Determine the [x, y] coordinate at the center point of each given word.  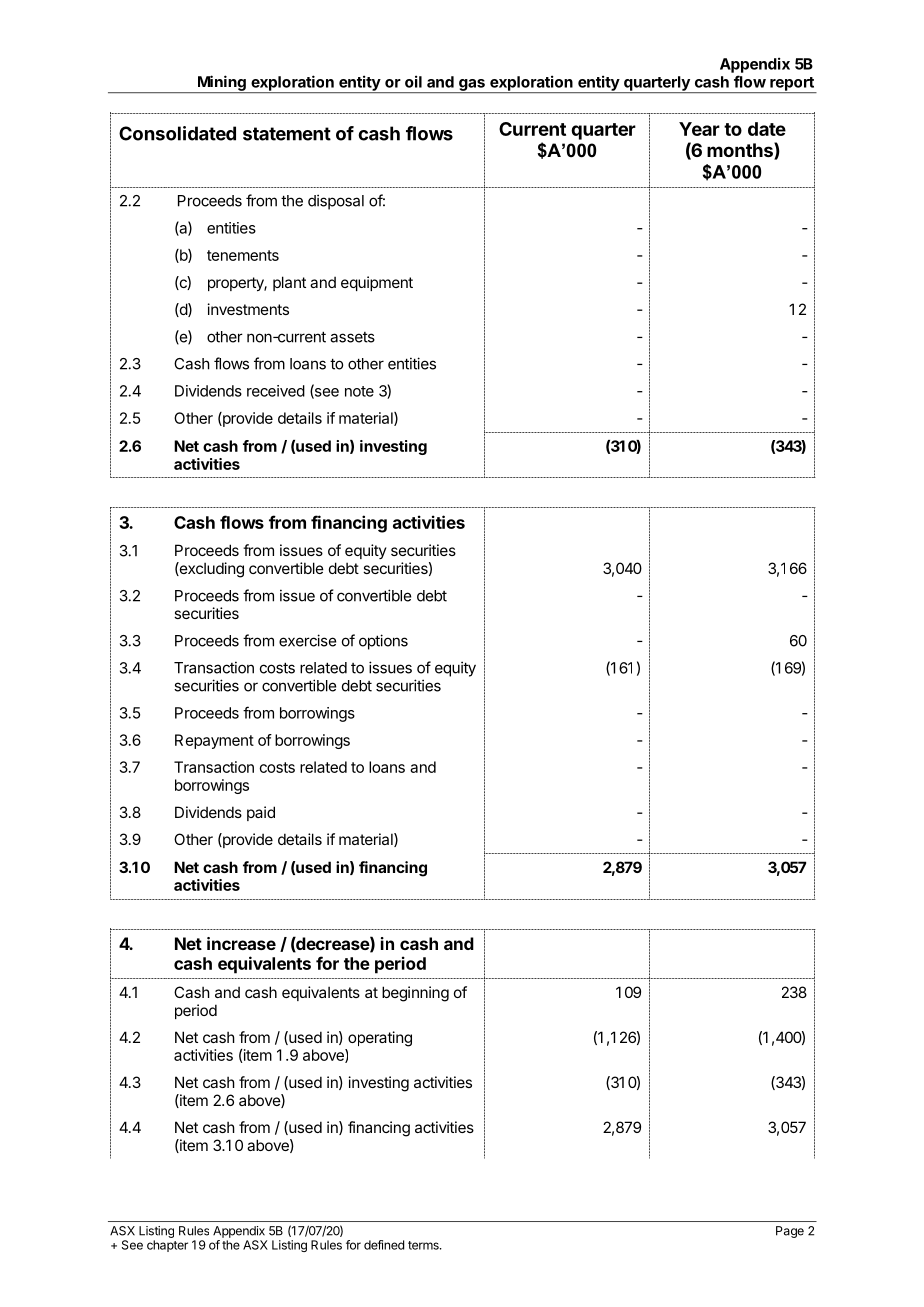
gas [472, 86]
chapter [167, 1246]
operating [380, 1039]
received [276, 391]
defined [384, 1245]
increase [241, 943]
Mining [221, 84]
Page [790, 1232]
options [383, 642]
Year [699, 129]
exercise [307, 640]
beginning [415, 994]
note [359, 391]
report [792, 85]
